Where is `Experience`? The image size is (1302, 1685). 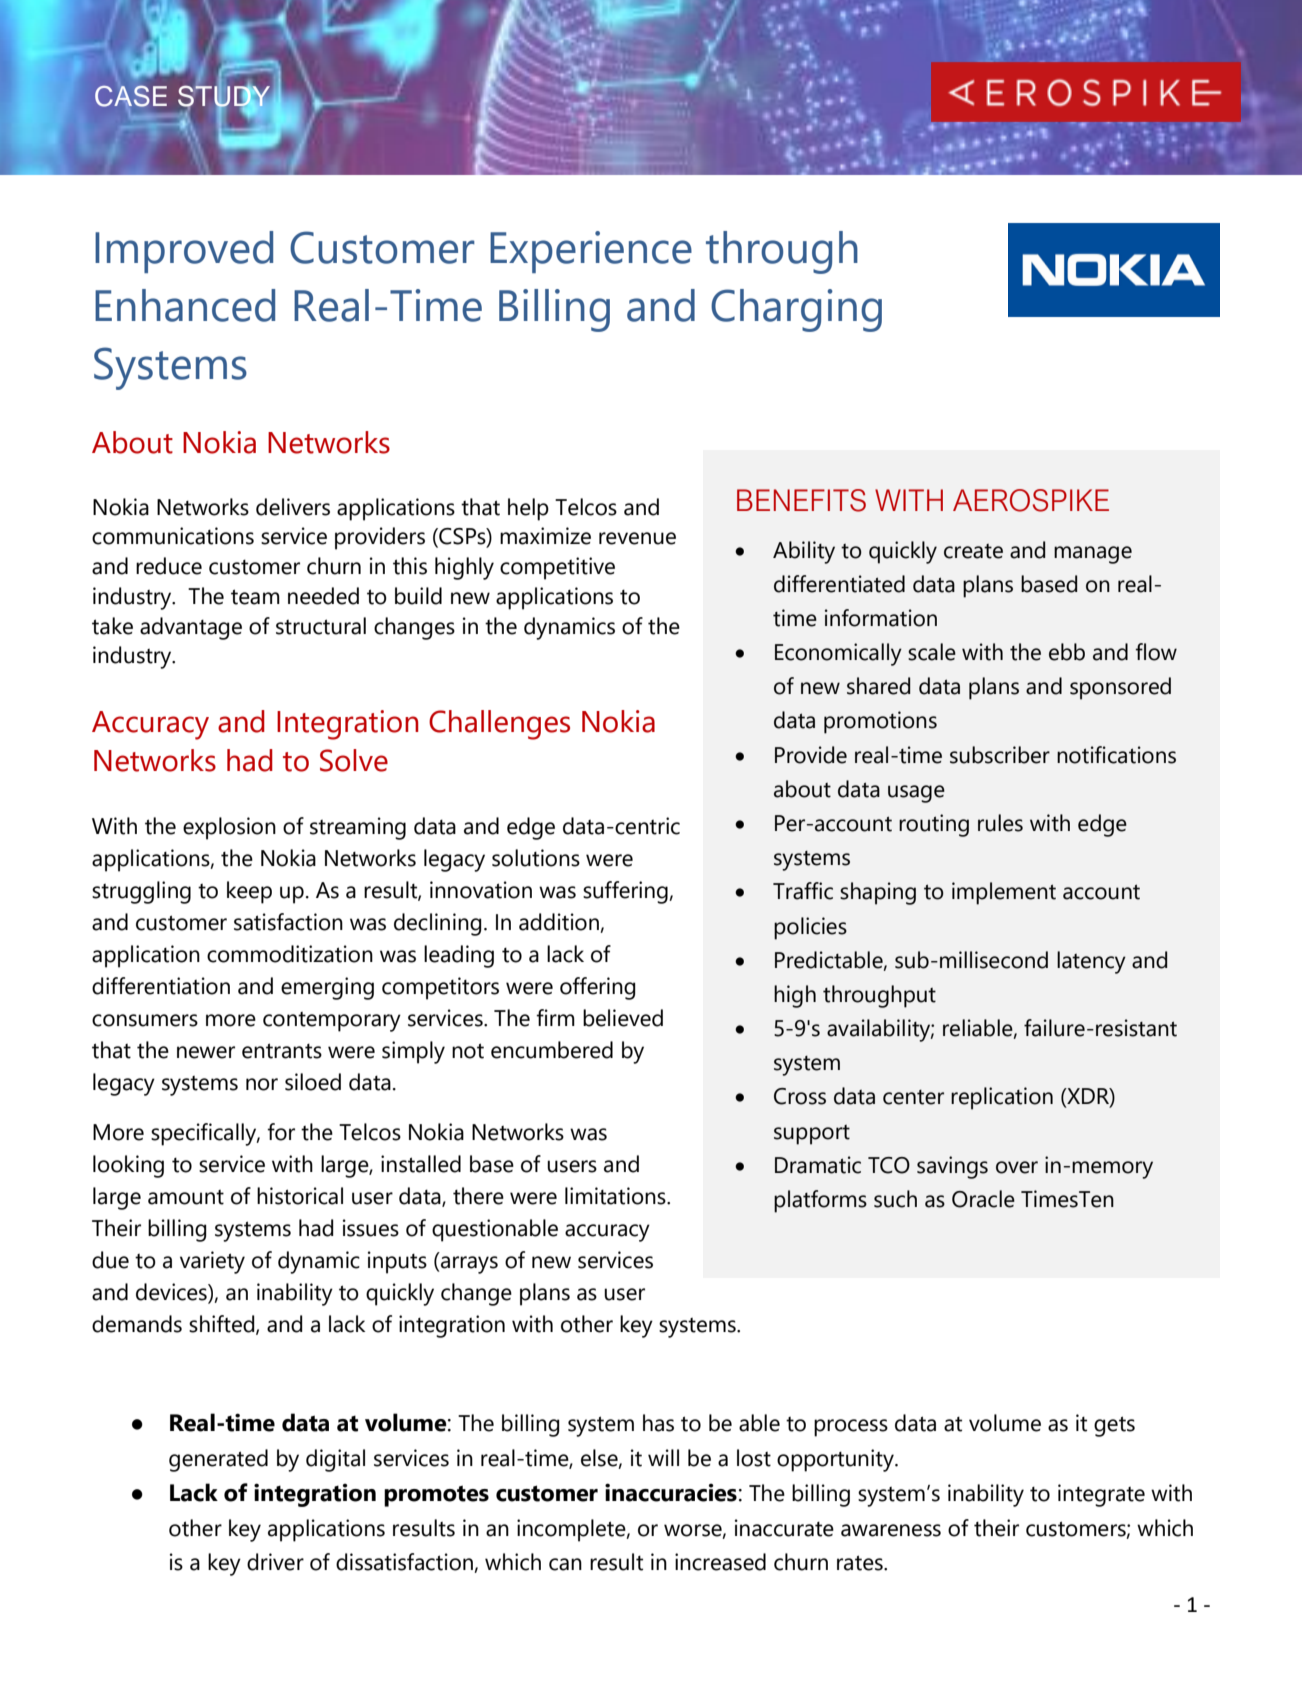 Experience is located at coordinates (591, 252).
